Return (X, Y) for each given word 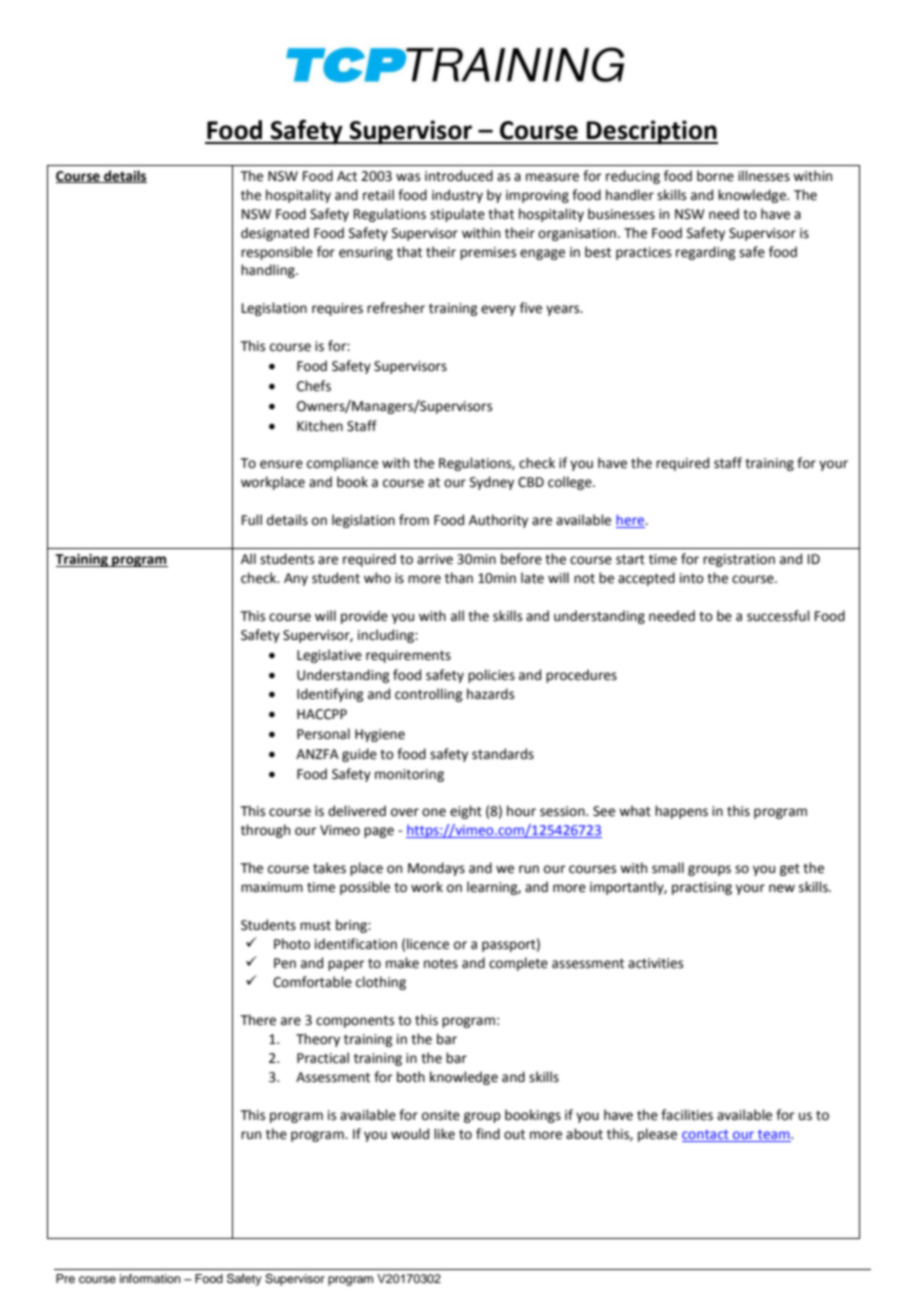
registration (739, 560)
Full (252, 519)
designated (275, 234)
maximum (272, 887)
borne (715, 176)
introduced (459, 176)
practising (702, 888)
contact (705, 1134)
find (488, 1134)
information (150, 1278)
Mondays (436, 869)
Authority (498, 521)
